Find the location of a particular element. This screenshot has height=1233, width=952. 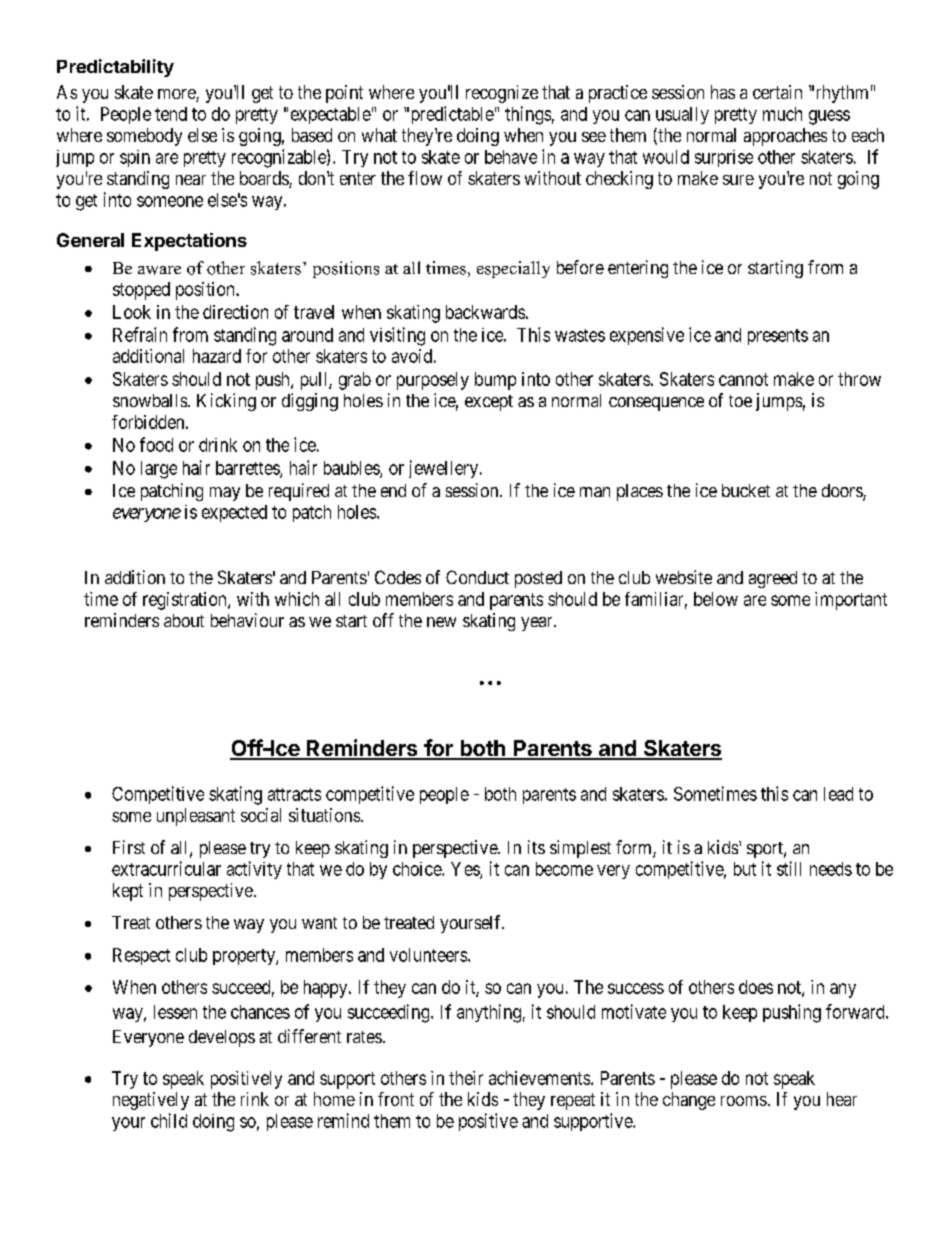

recognize is located at coordinates (502, 94).
